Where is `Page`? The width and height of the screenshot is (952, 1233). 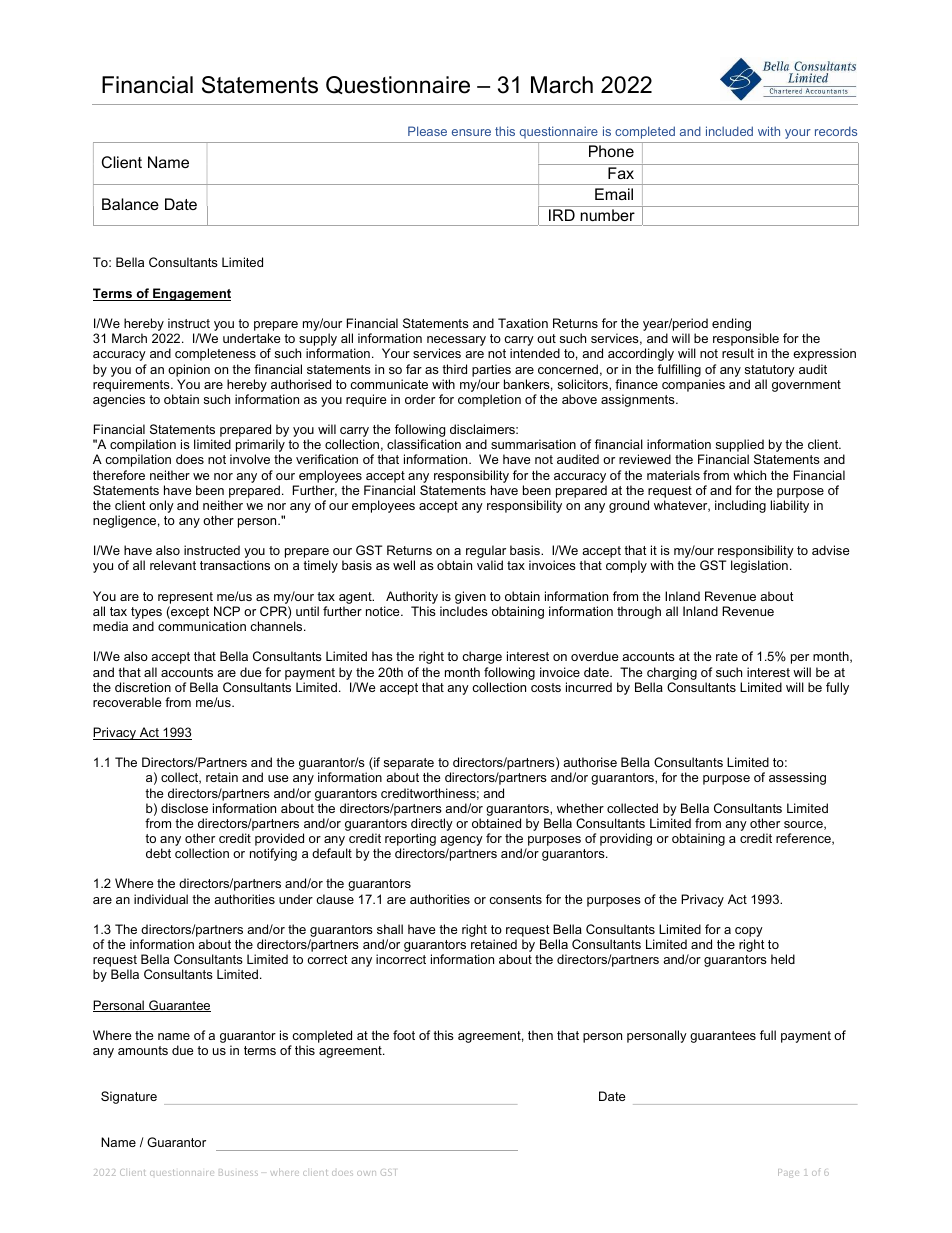
Page is located at coordinates (788, 1173).
